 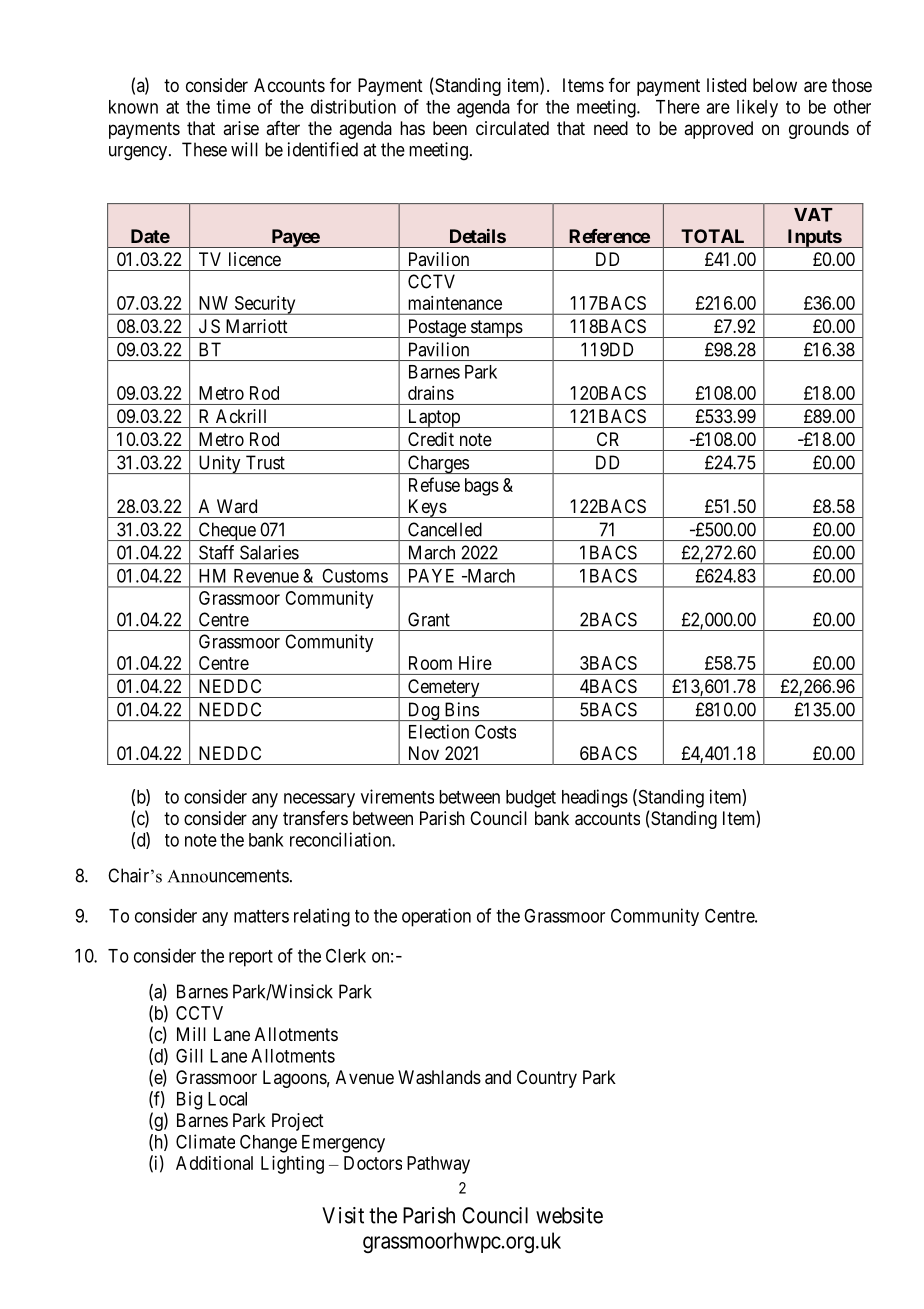 What do you see at coordinates (482, 487) in the screenshot?
I see `bags` at bounding box center [482, 487].
